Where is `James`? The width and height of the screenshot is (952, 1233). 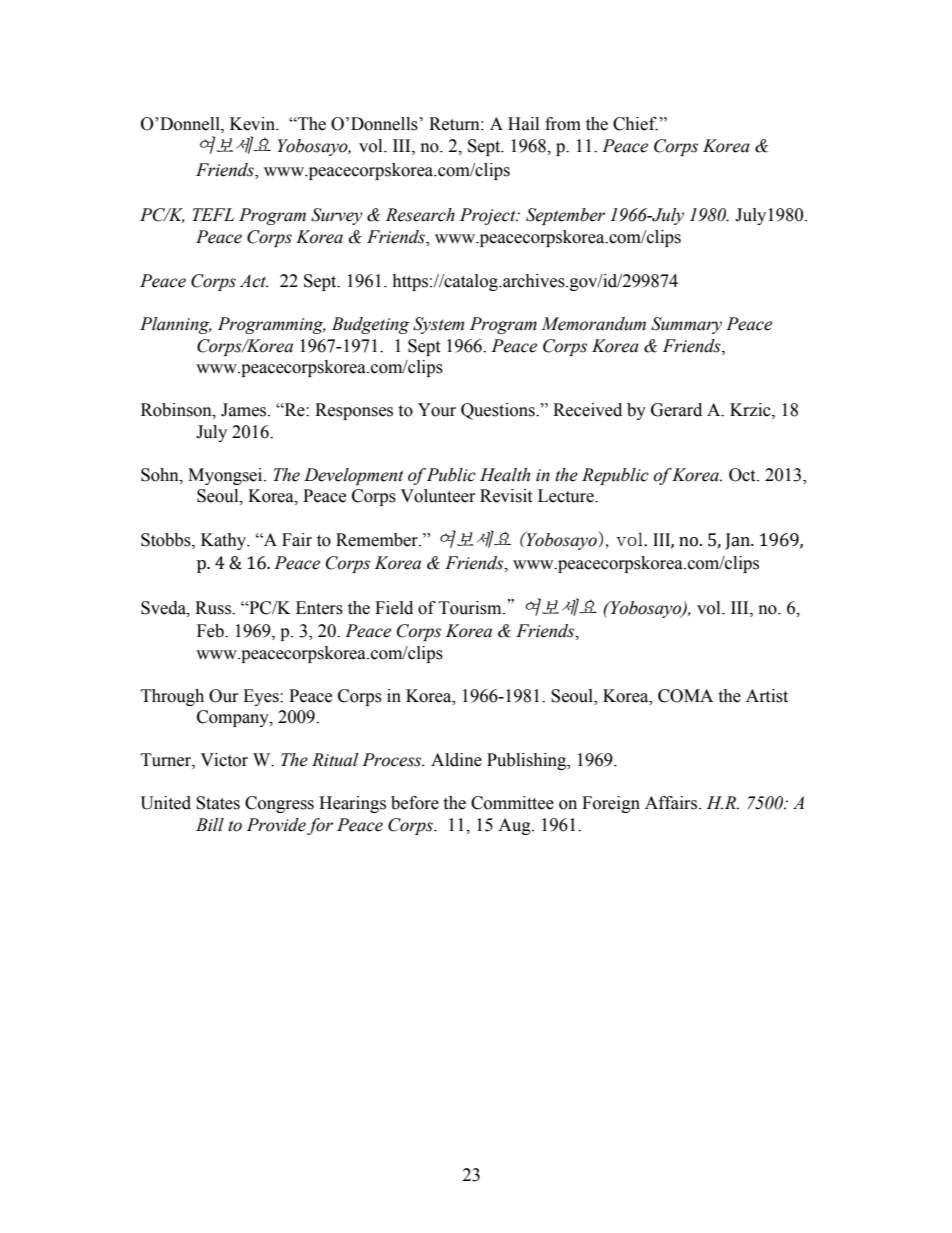
James is located at coordinates (245, 410).
